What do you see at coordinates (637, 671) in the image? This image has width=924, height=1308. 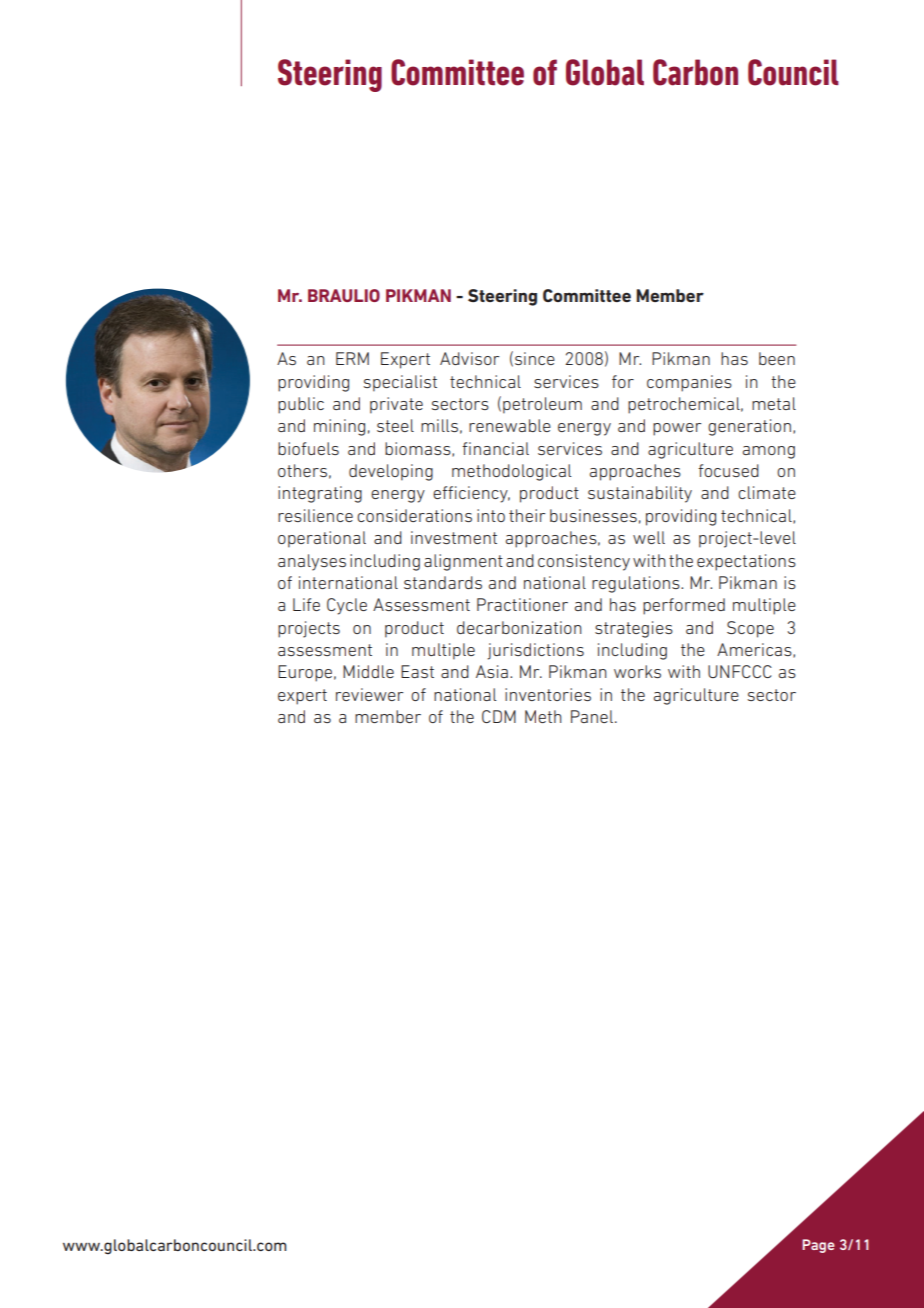 I see `works` at bounding box center [637, 671].
